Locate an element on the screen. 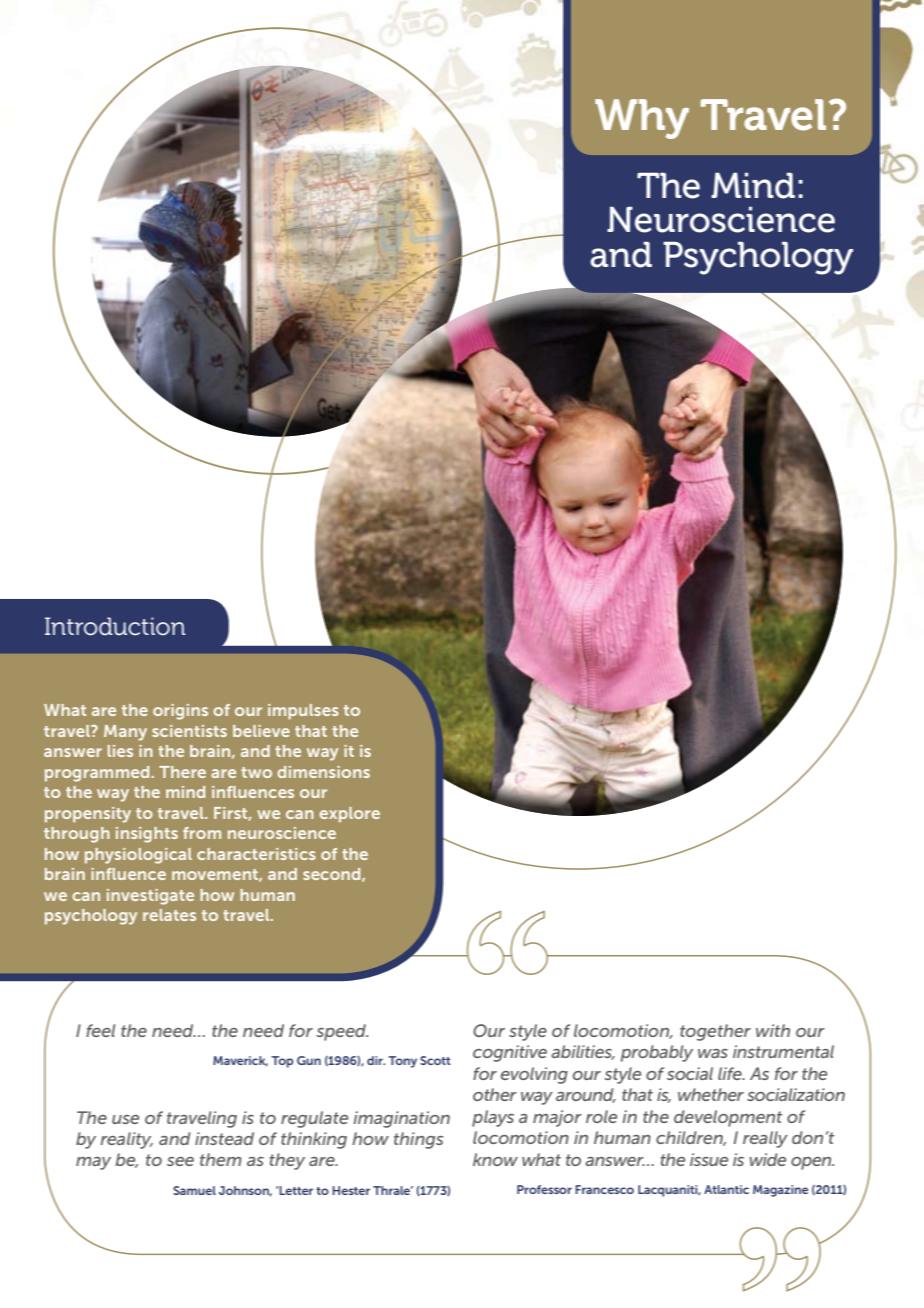 This screenshot has height=1308, width=924. Why is located at coordinates (642, 119).
